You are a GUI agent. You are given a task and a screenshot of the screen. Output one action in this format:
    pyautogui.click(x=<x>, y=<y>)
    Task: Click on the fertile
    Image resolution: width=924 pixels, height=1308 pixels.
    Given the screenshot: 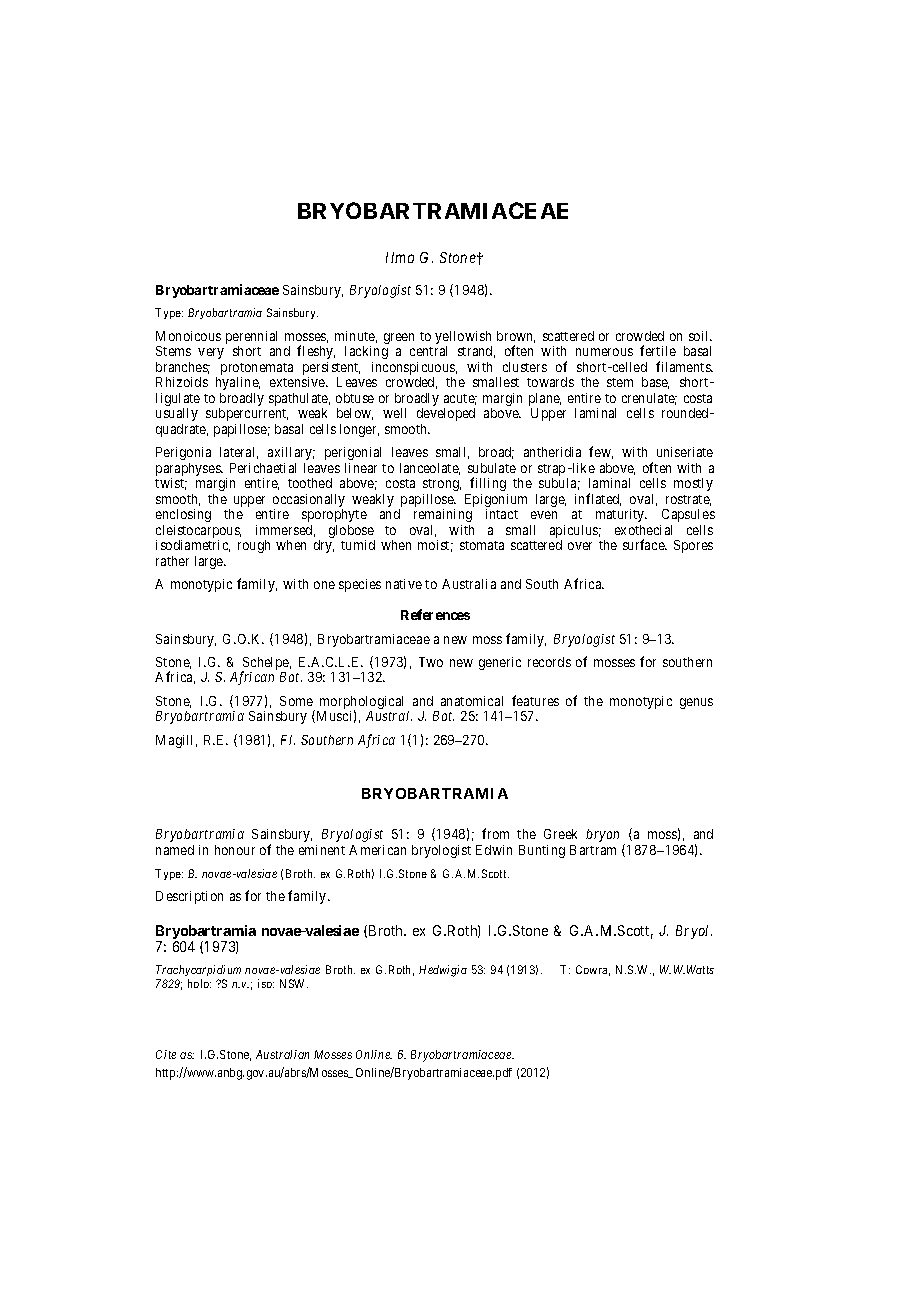 What is the action you would take?
    pyautogui.click(x=658, y=350)
